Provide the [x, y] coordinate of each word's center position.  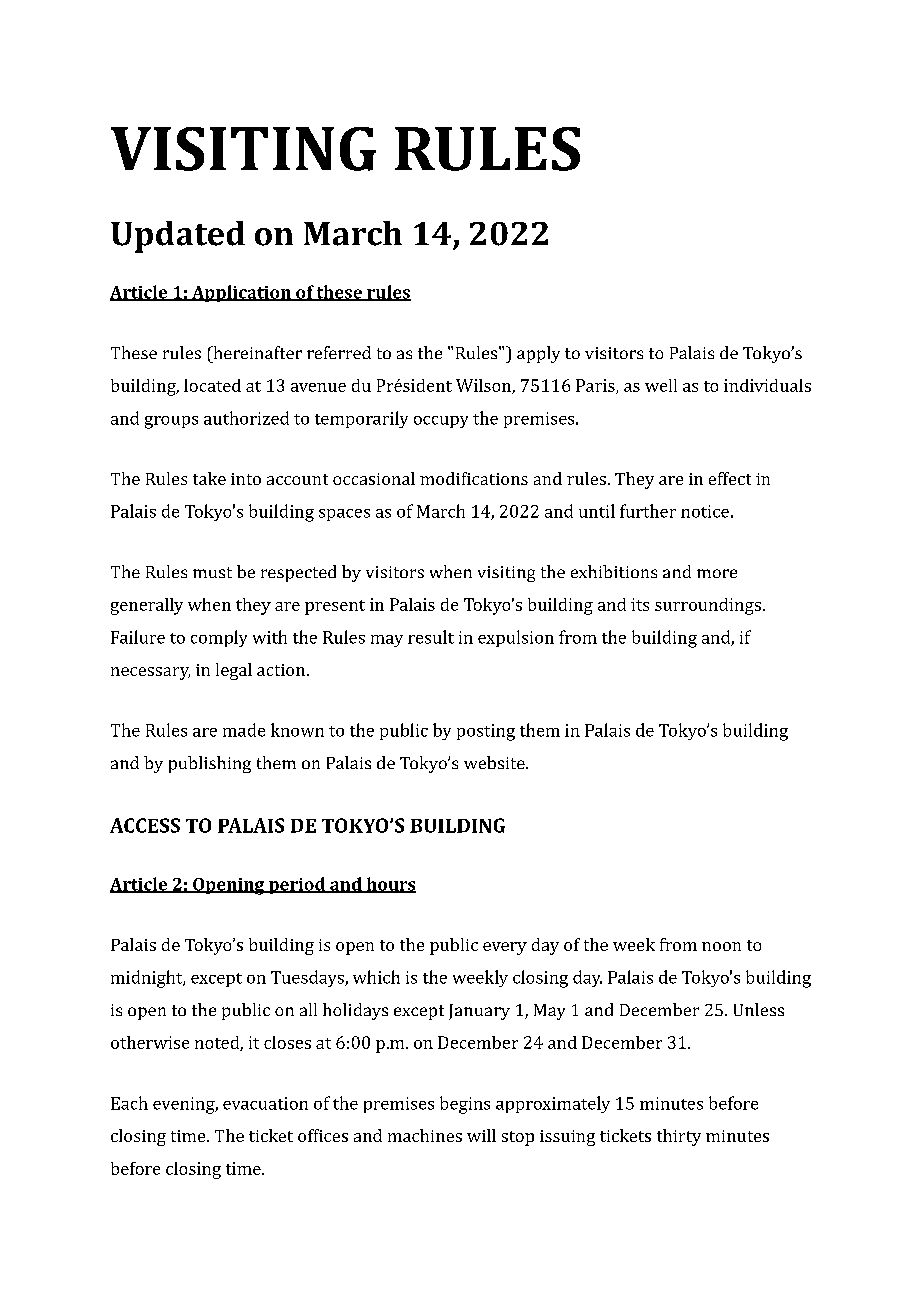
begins [465, 1105]
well [661, 385]
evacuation [265, 1103]
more [717, 573]
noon [721, 946]
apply [538, 354]
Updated [178, 237]
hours [390, 885]
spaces [344, 515]
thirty [679, 1137]
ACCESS [145, 825]
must [212, 572]
